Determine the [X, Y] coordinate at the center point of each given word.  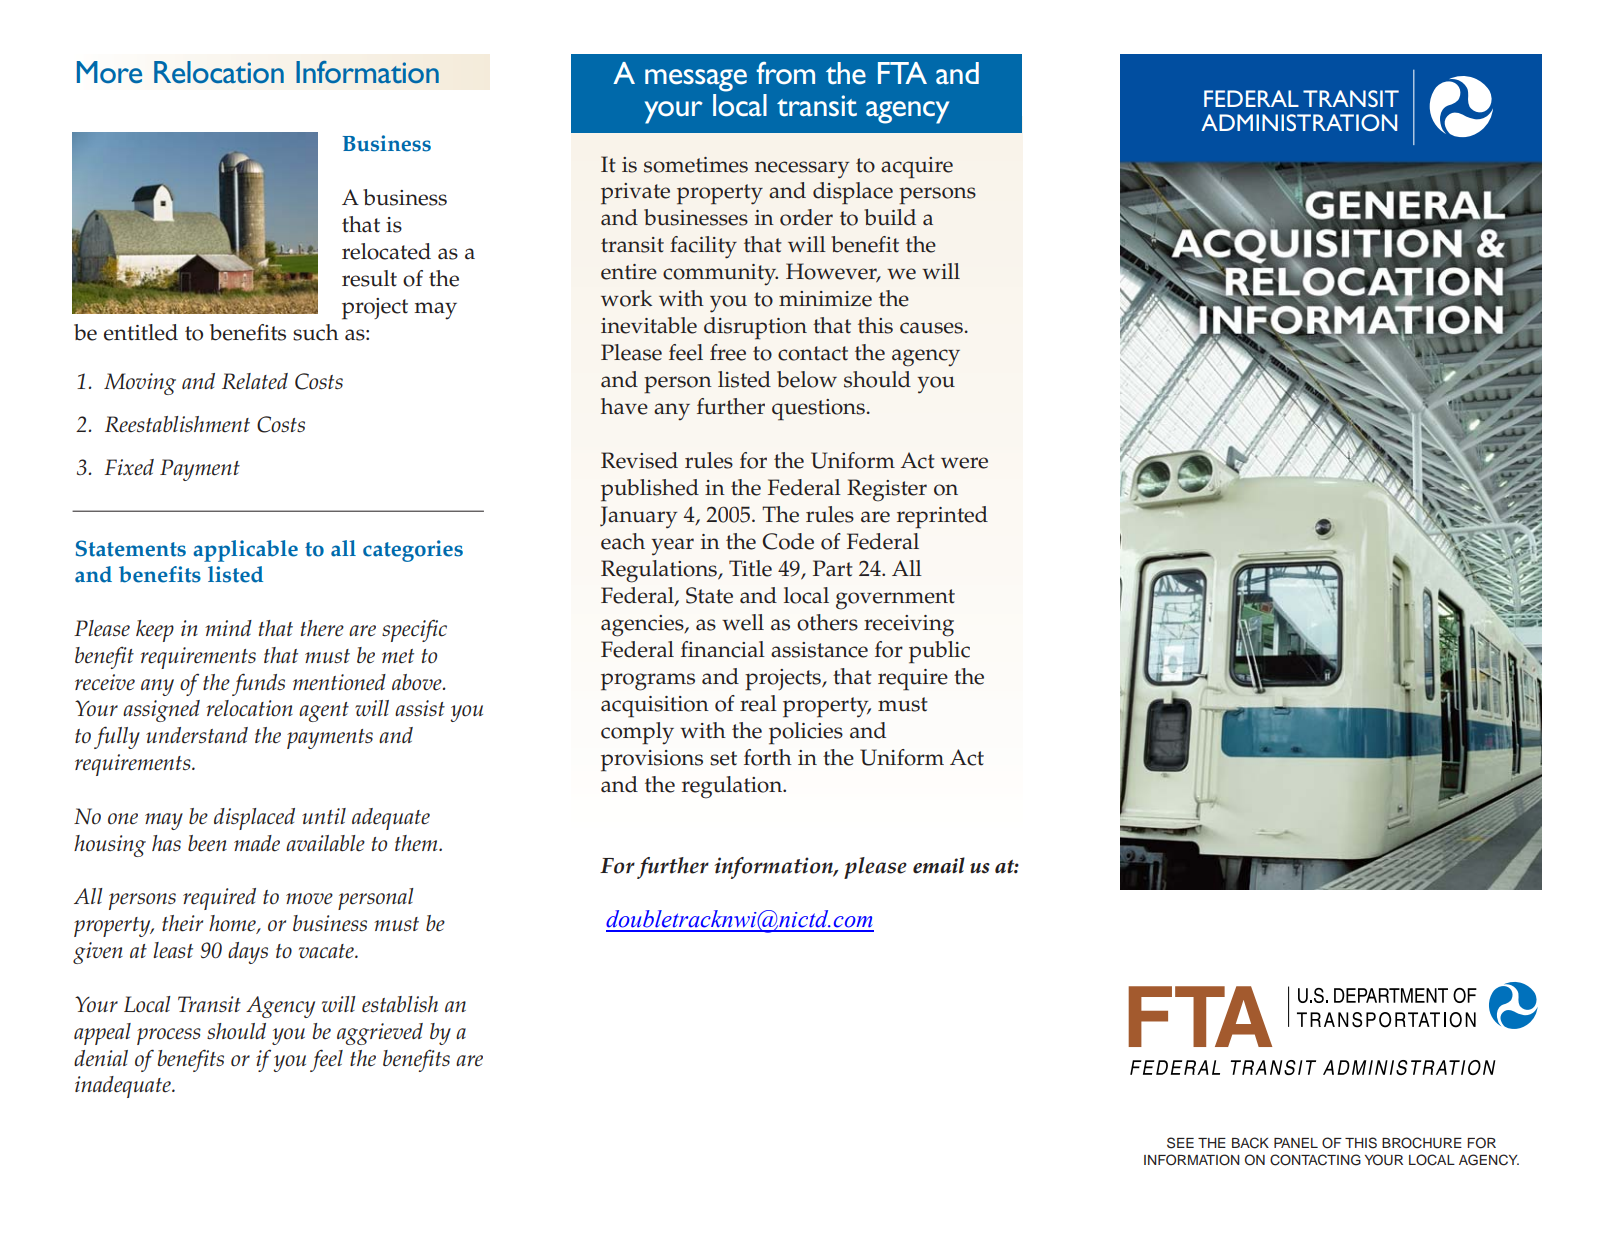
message [696, 80]
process [169, 1036]
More [109, 72]
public [939, 652]
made [257, 843]
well [743, 622]
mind [228, 628]
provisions [652, 761]
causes [931, 328]
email [939, 865]
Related [255, 381]
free [728, 352]
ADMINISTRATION [1299, 122]
